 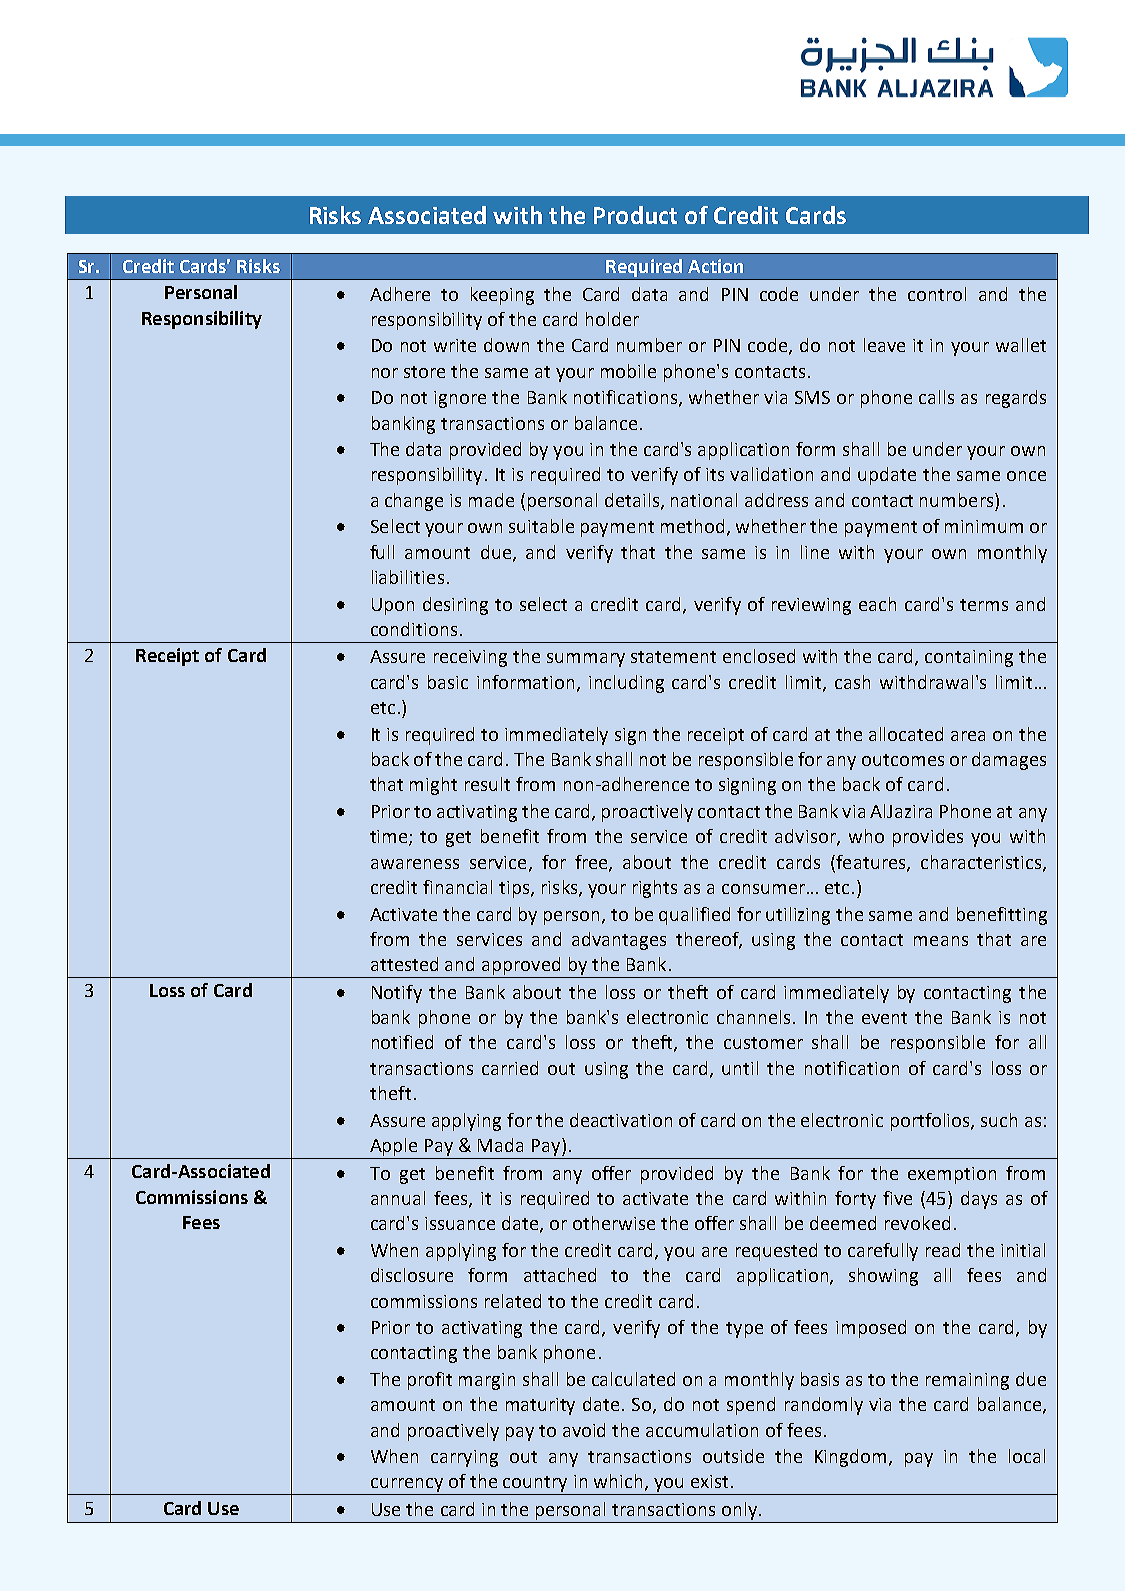 What do you see at coordinates (464, 1458) in the document?
I see `carrying` at bounding box center [464, 1458].
